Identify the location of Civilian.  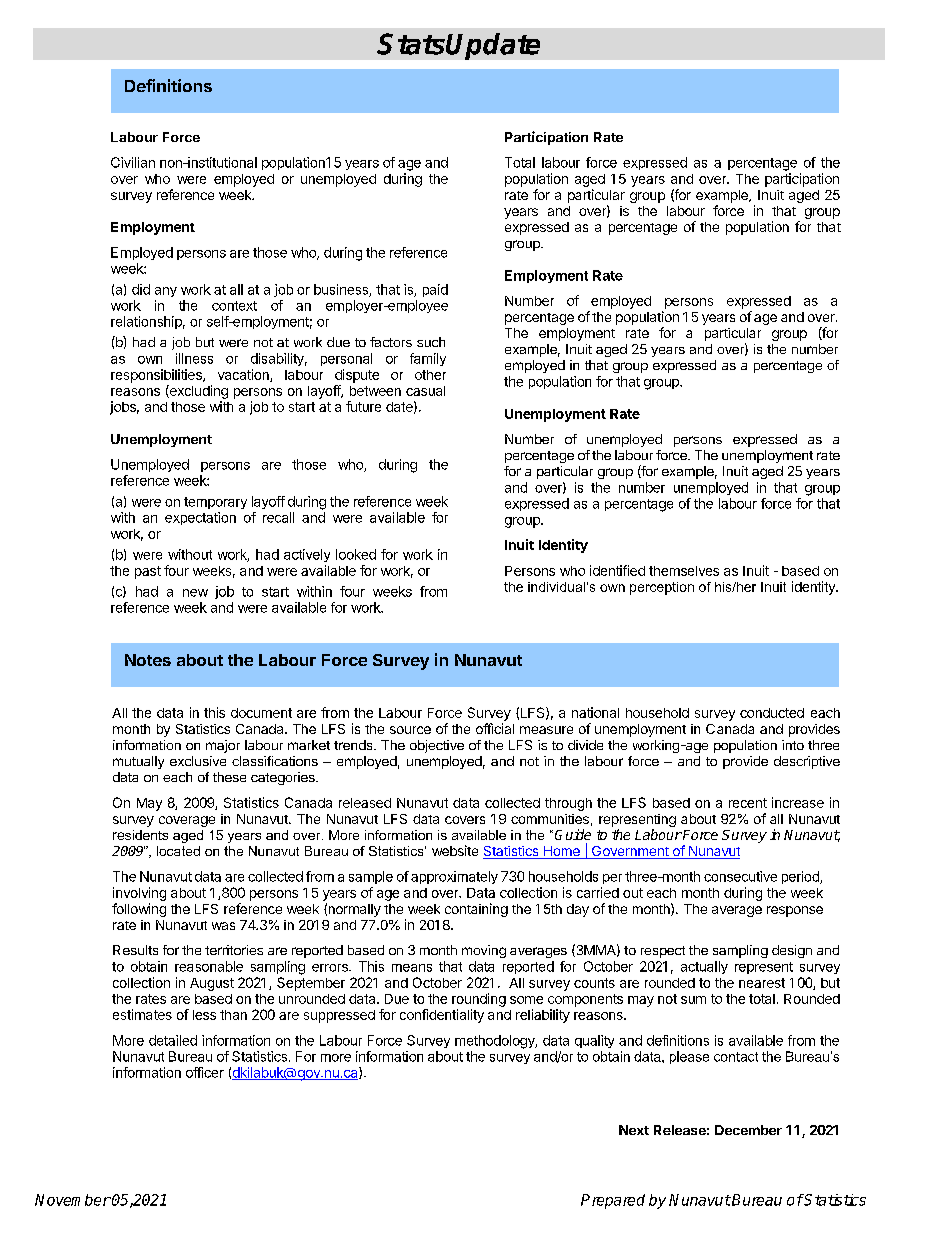
(133, 162).
